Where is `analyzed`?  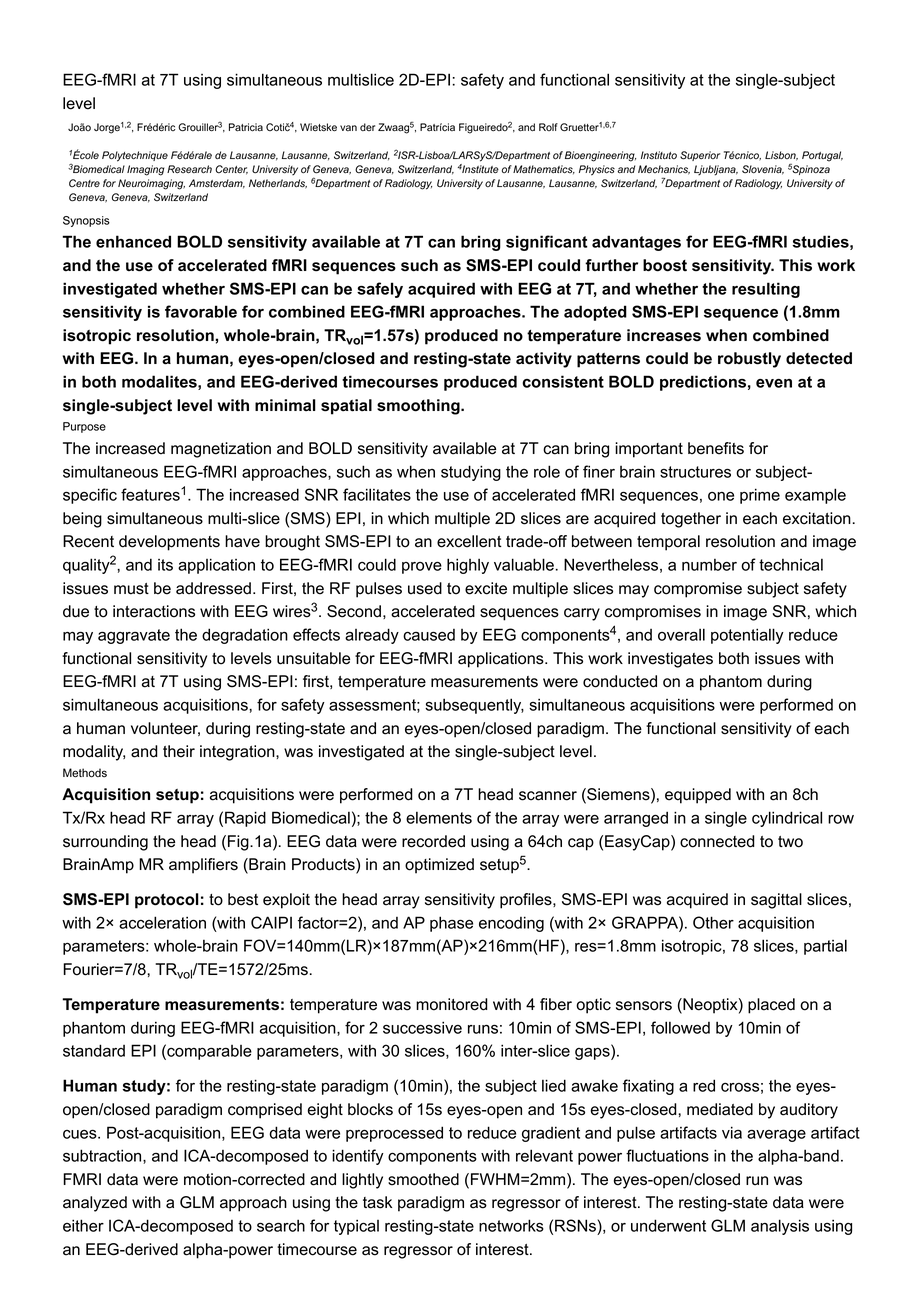
analyzed is located at coordinates (95, 1204).
